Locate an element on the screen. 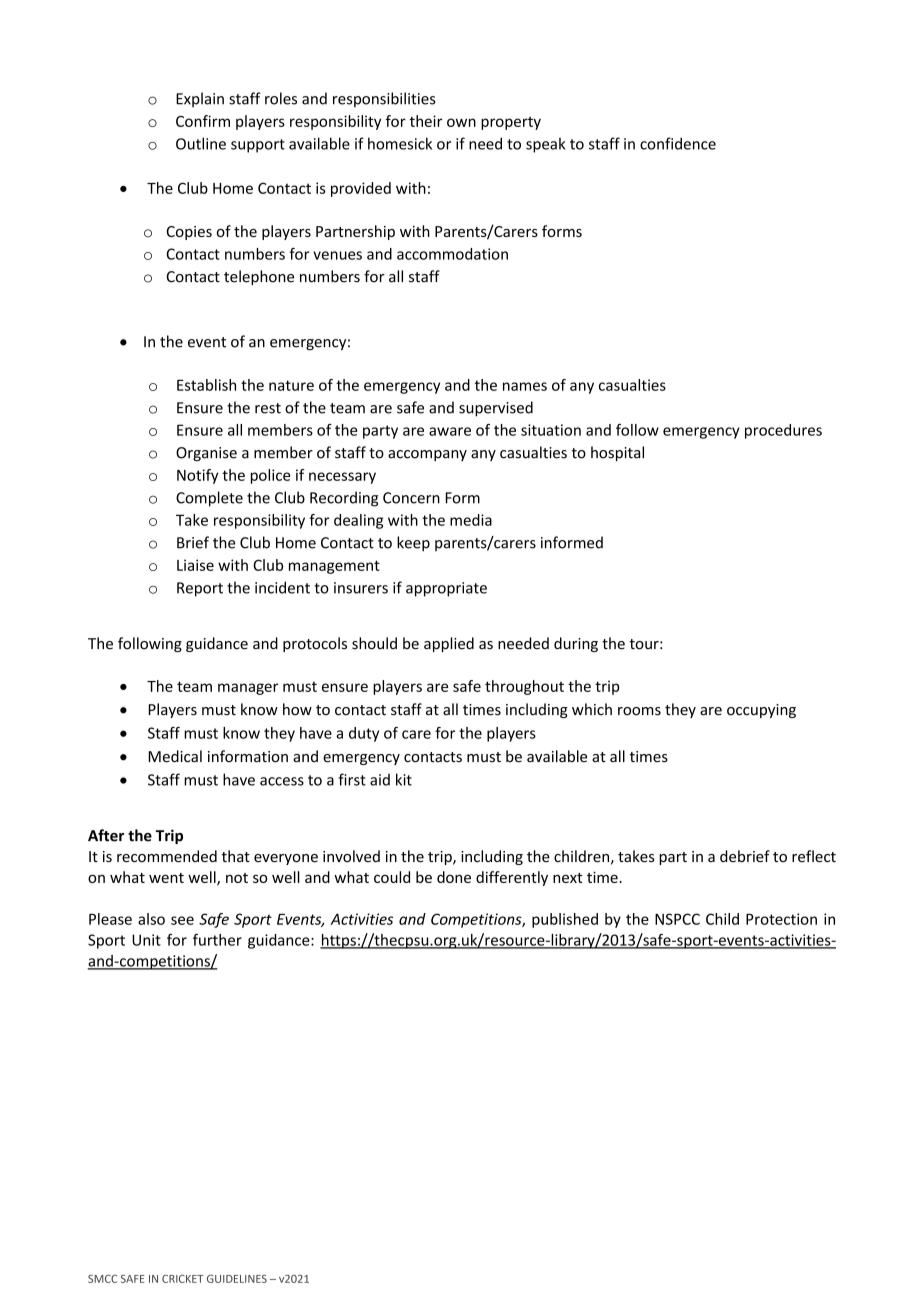 Image resolution: width=924 pixels, height=1308 pixels. occupying is located at coordinates (761, 711).
